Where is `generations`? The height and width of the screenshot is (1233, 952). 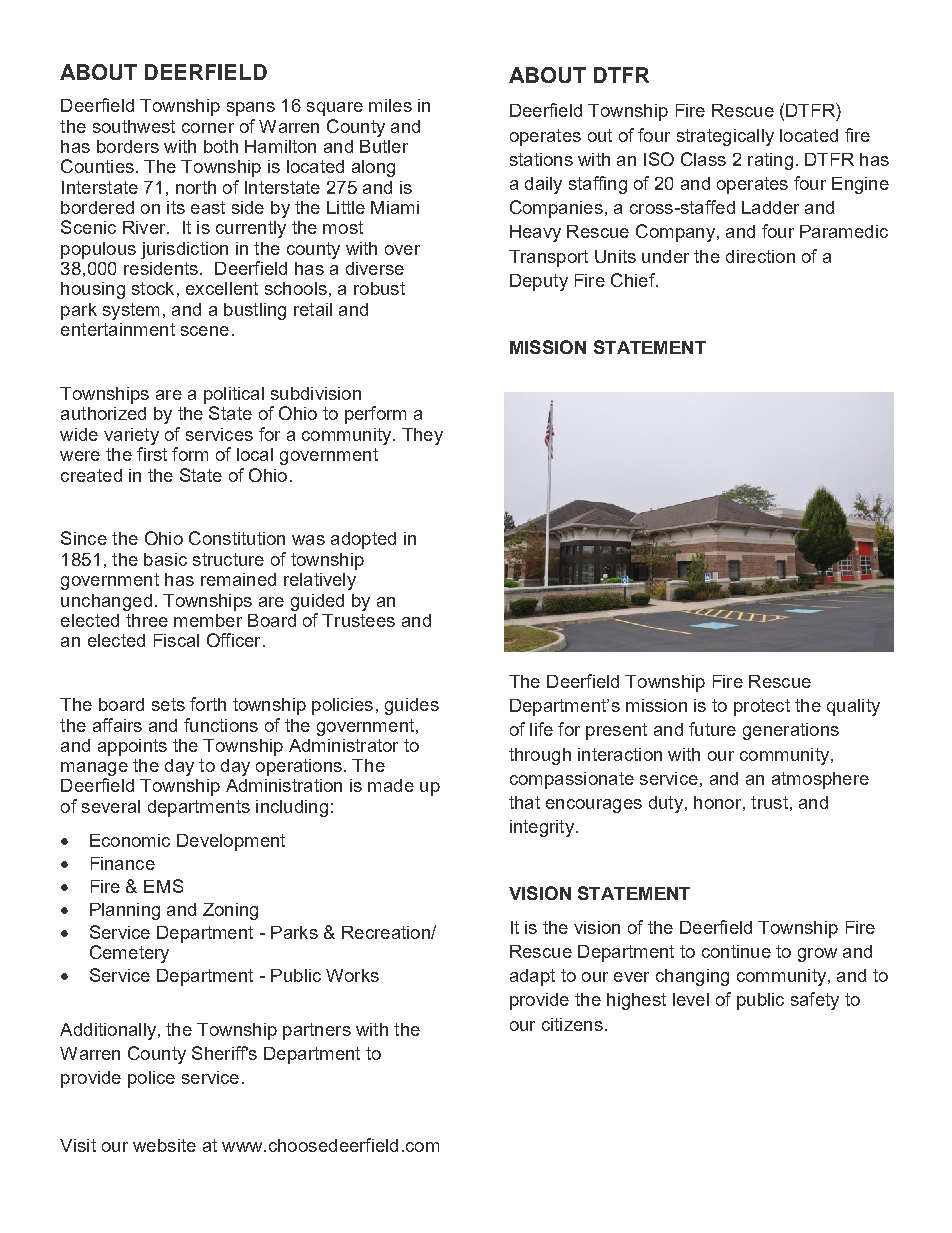
generations is located at coordinates (791, 731).
